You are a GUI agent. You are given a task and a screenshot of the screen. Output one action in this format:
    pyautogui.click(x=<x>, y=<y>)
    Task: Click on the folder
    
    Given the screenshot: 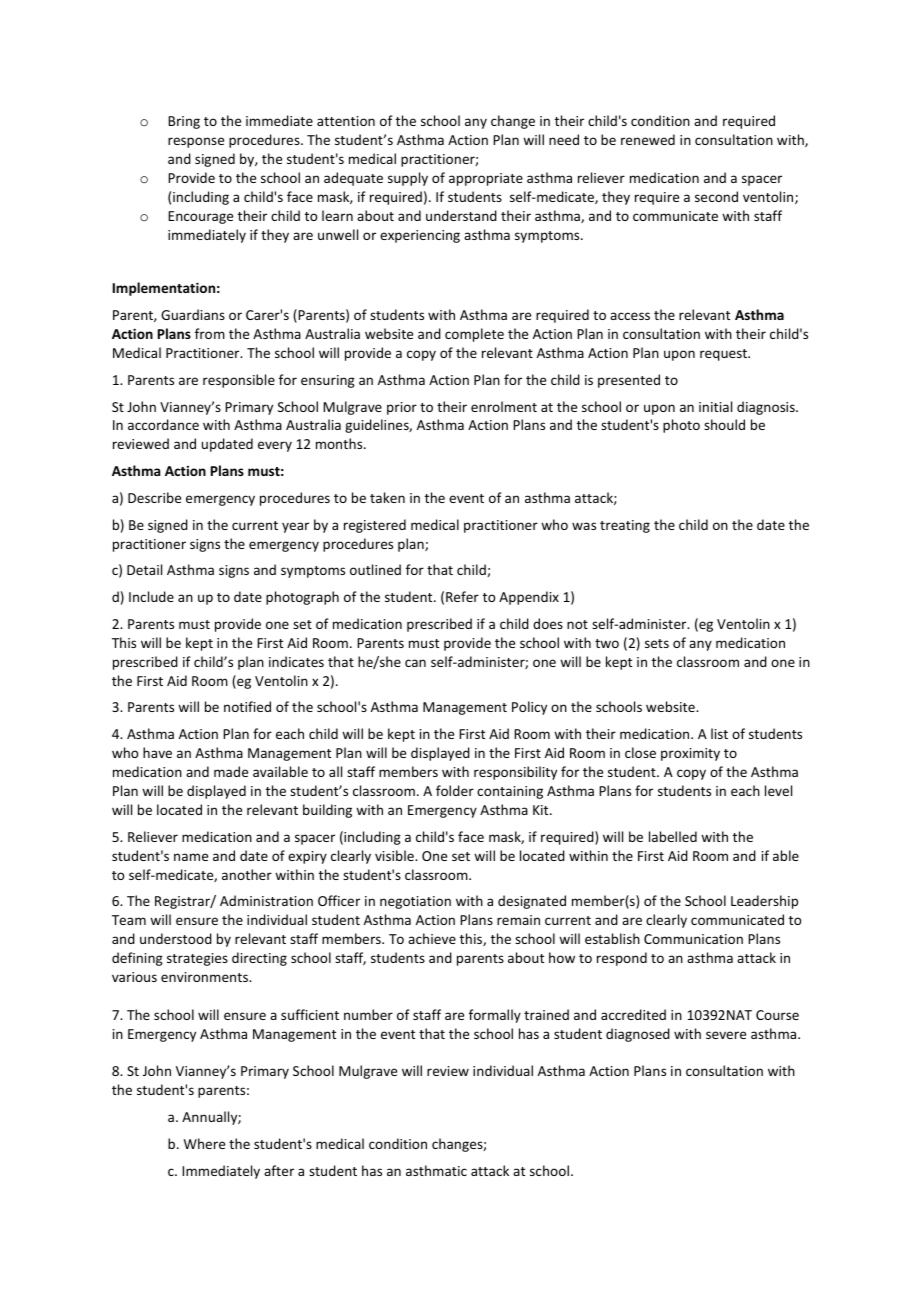 What is the action you would take?
    pyautogui.click(x=455, y=790)
